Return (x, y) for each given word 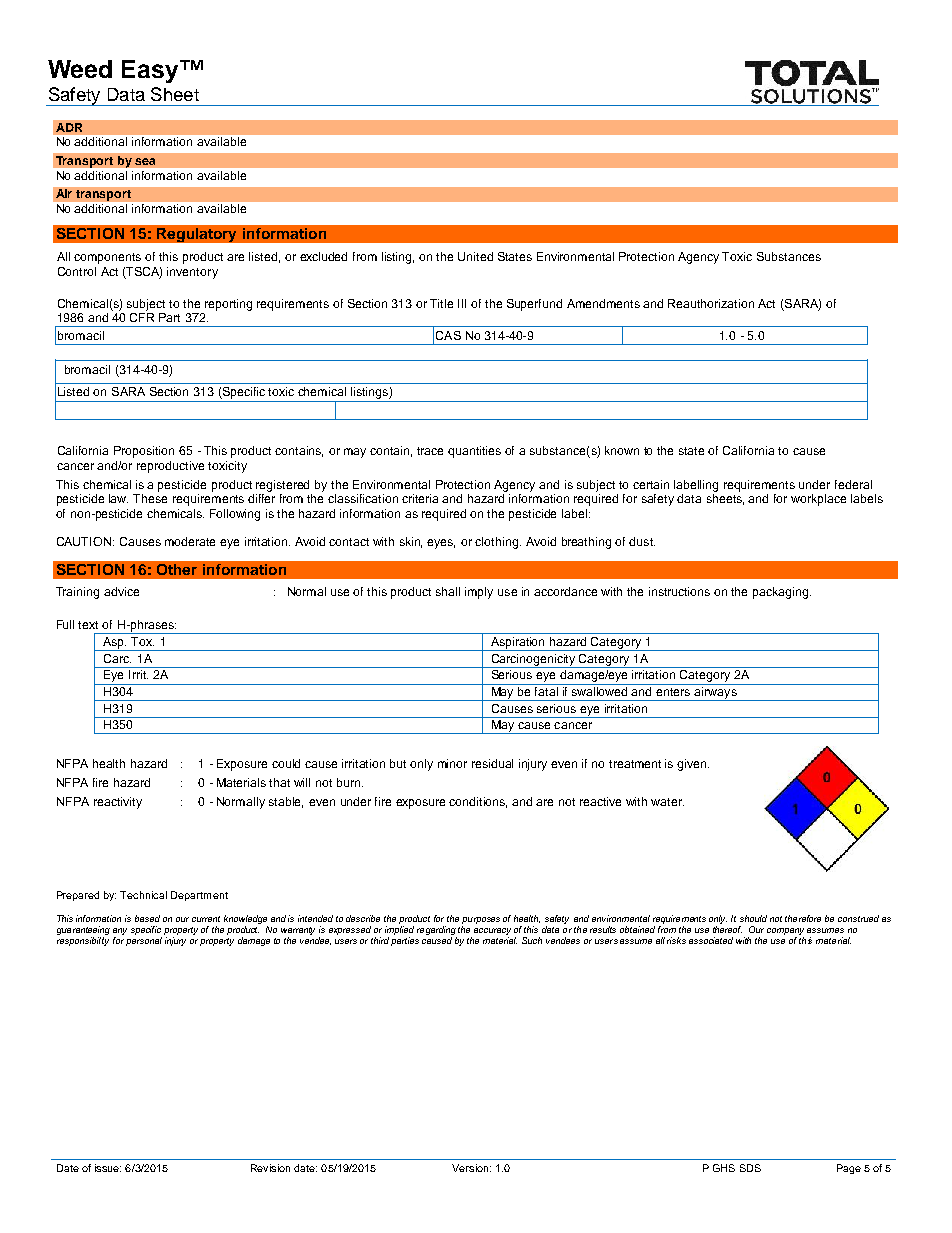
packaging (782, 593)
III (462, 303)
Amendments (603, 303)
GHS (724, 1168)
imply (479, 593)
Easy (151, 71)
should (753, 918)
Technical (143, 895)
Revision (270, 1168)
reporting (228, 305)
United (475, 256)
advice (121, 591)
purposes (481, 922)
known (622, 450)
